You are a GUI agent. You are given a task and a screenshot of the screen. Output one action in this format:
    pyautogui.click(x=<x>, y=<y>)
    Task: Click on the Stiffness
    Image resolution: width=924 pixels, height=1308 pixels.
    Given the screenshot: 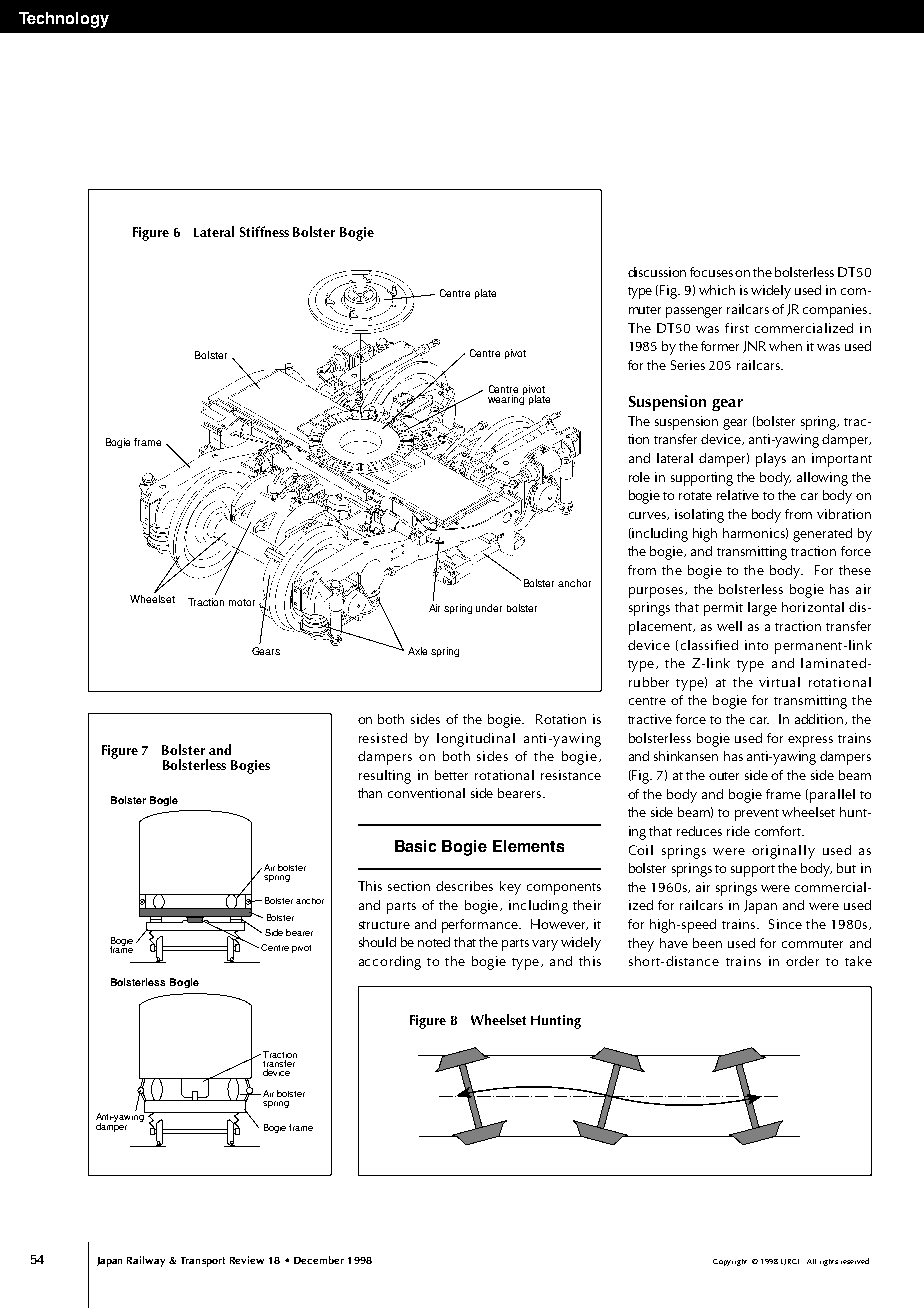 What is the action you would take?
    pyautogui.click(x=264, y=231)
